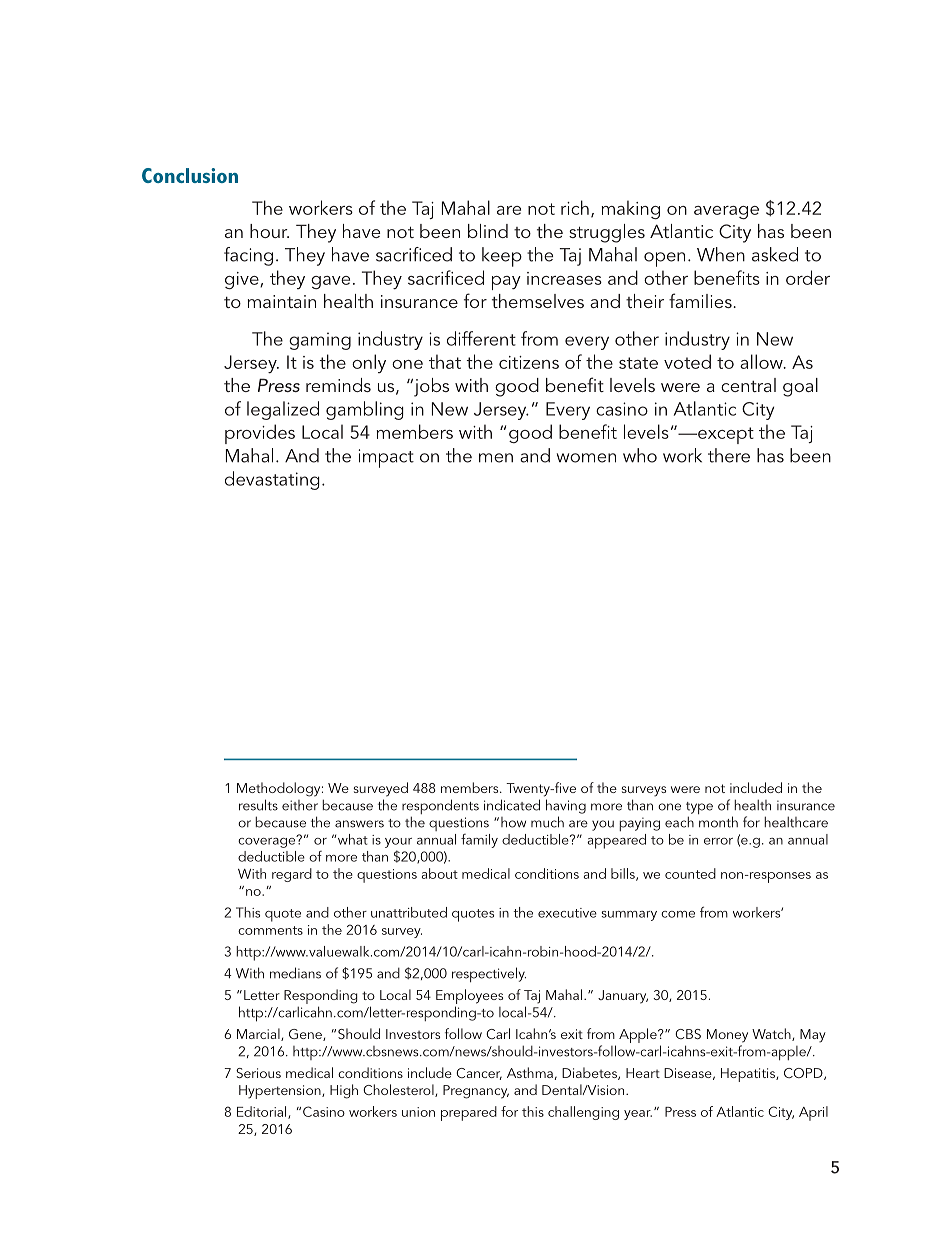 This screenshot has width=952, height=1233. Describe the element at coordinates (281, 1092) in the screenshot. I see `Hypertension` at that location.
